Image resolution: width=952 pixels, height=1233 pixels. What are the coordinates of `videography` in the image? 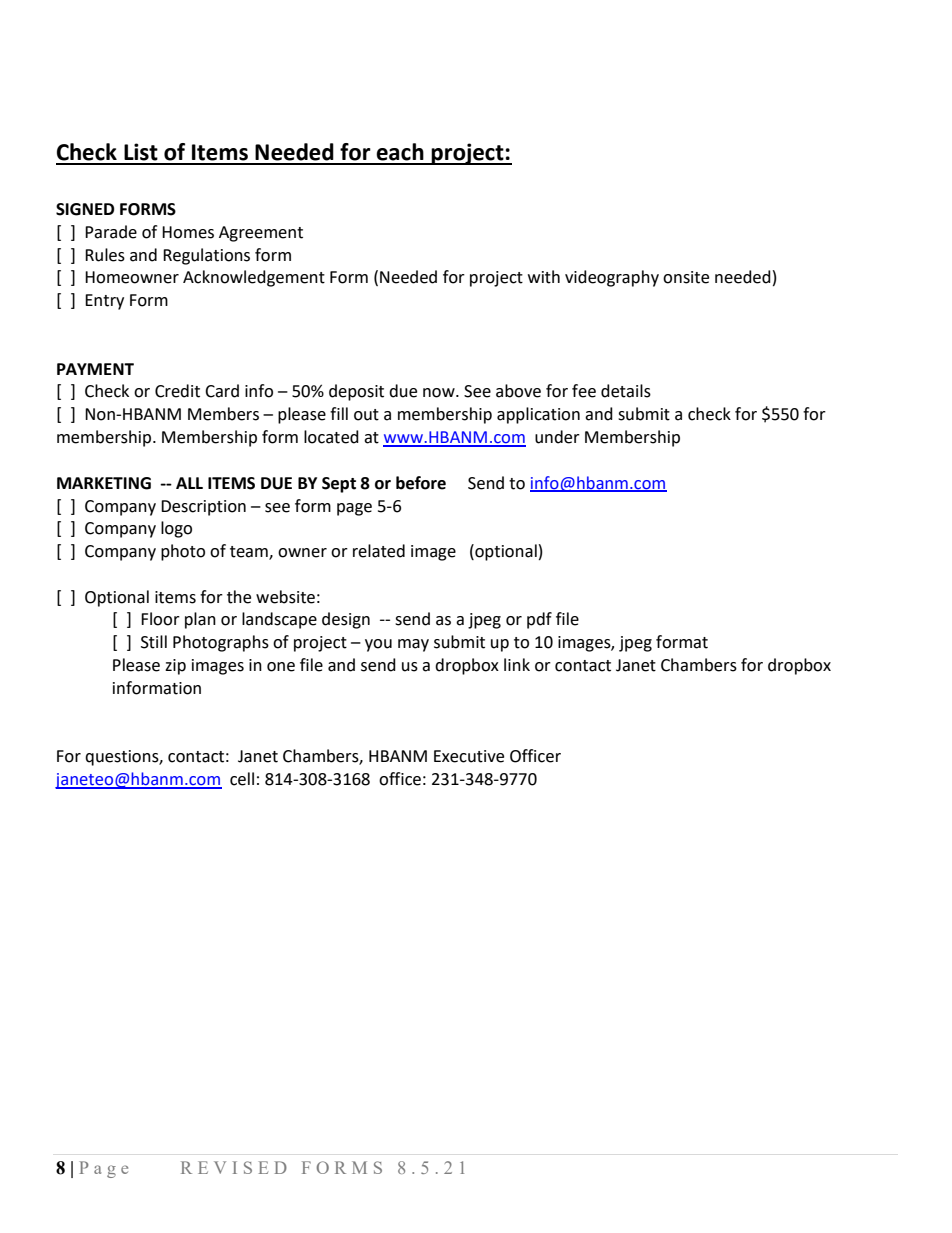 It's located at (612, 278).
